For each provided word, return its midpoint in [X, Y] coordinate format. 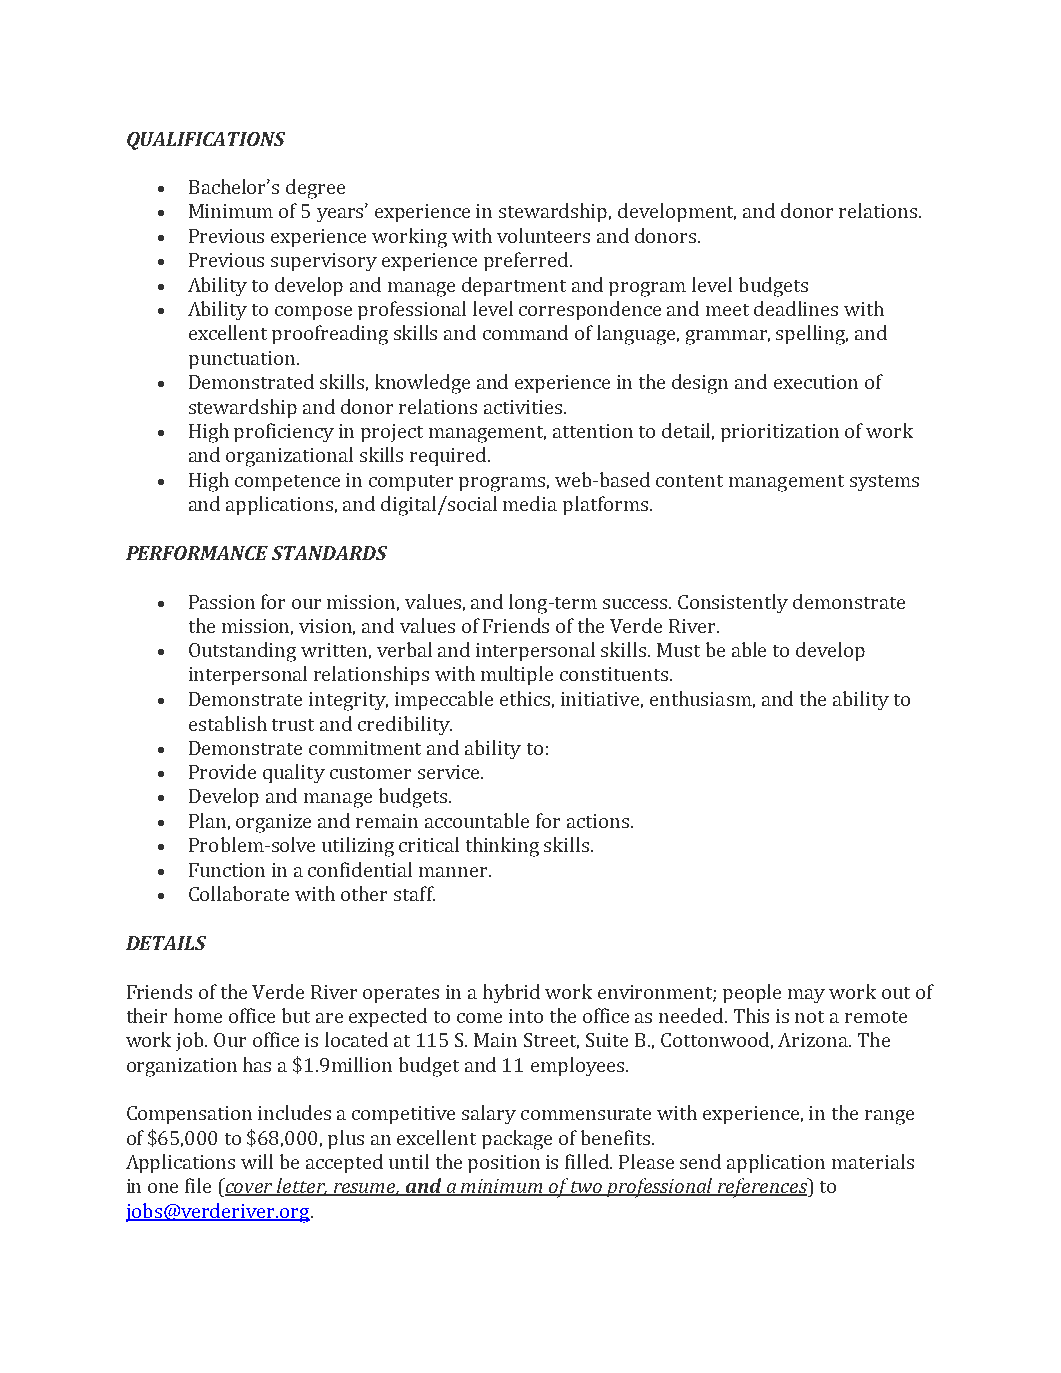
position [504, 1164]
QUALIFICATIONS [206, 141]
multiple [517, 675]
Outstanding [242, 652]
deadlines [796, 308]
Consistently [733, 603]
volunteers [543, 235]
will [257, 1161]
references [762, 1188]
